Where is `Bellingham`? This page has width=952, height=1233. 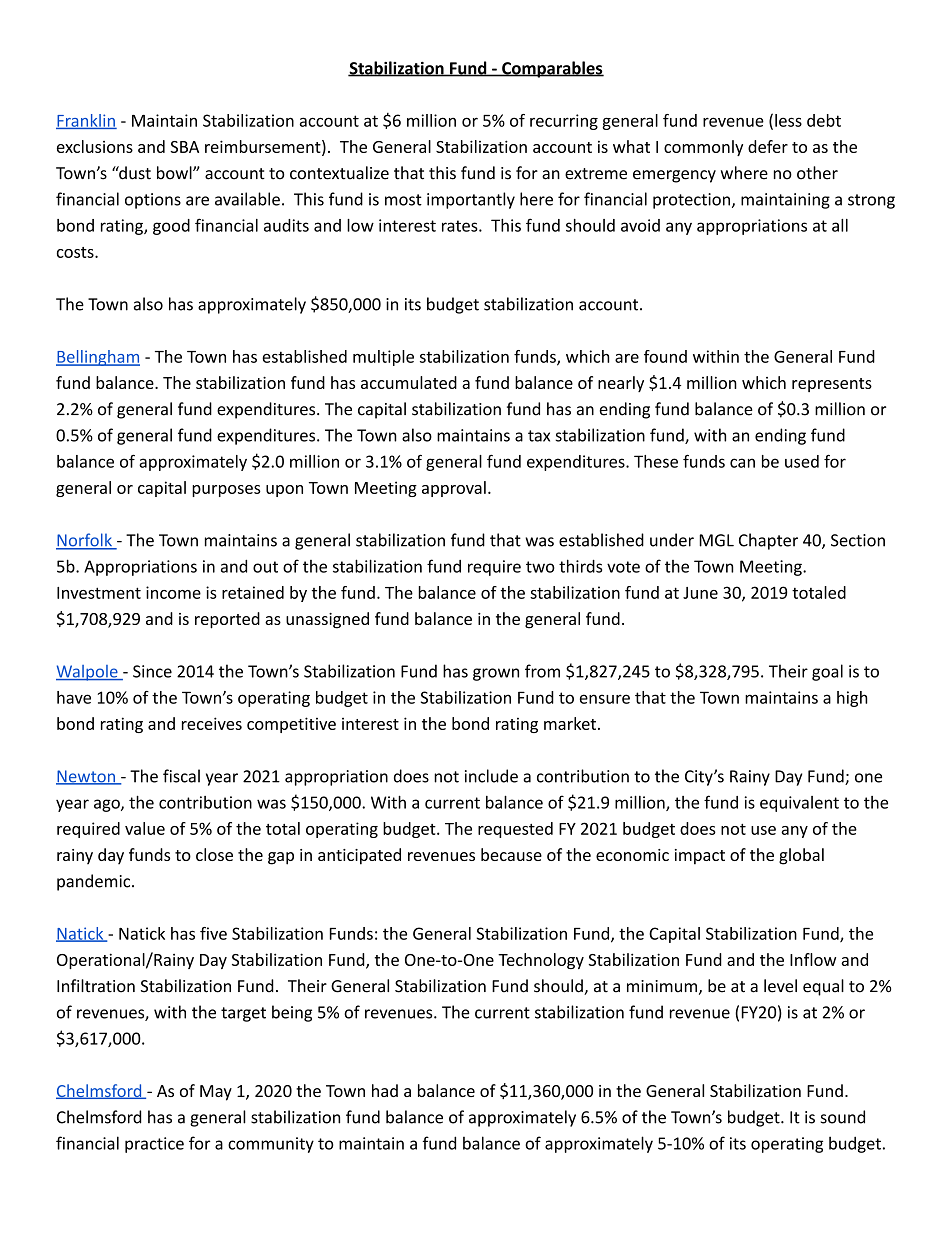
Bellingham is located at coordinates (98, 358).
